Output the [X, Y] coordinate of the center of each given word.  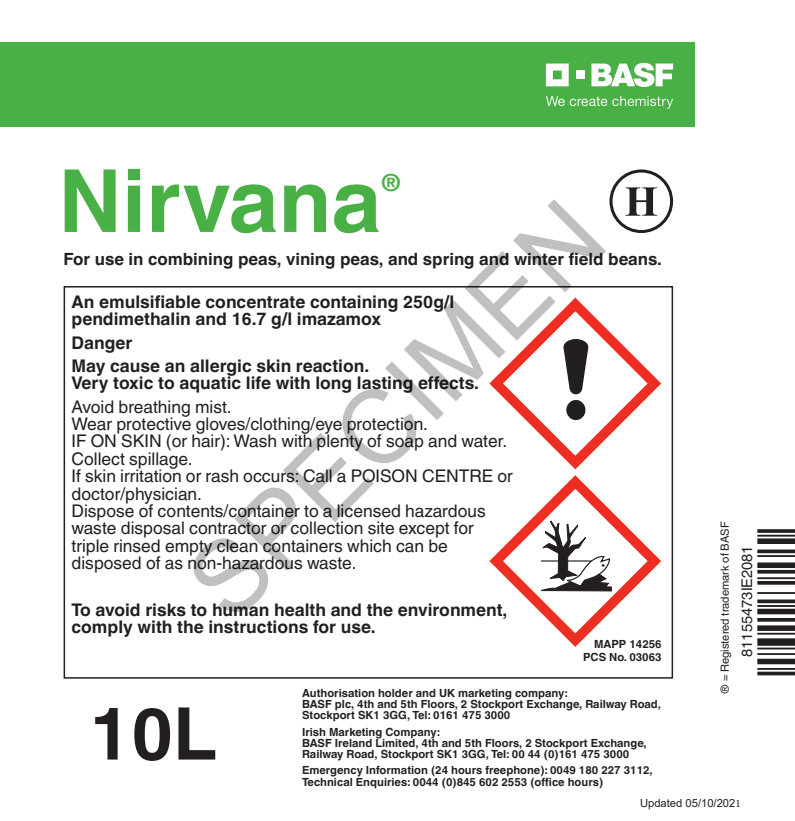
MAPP [610, 644]
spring [448, 261]
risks [166, 610]
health [300, 610]
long [333, 384]
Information [397, 769]
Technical [327, 780]
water [483, 441]
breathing [154, 409]
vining [310, 261]
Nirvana [221, 201]
